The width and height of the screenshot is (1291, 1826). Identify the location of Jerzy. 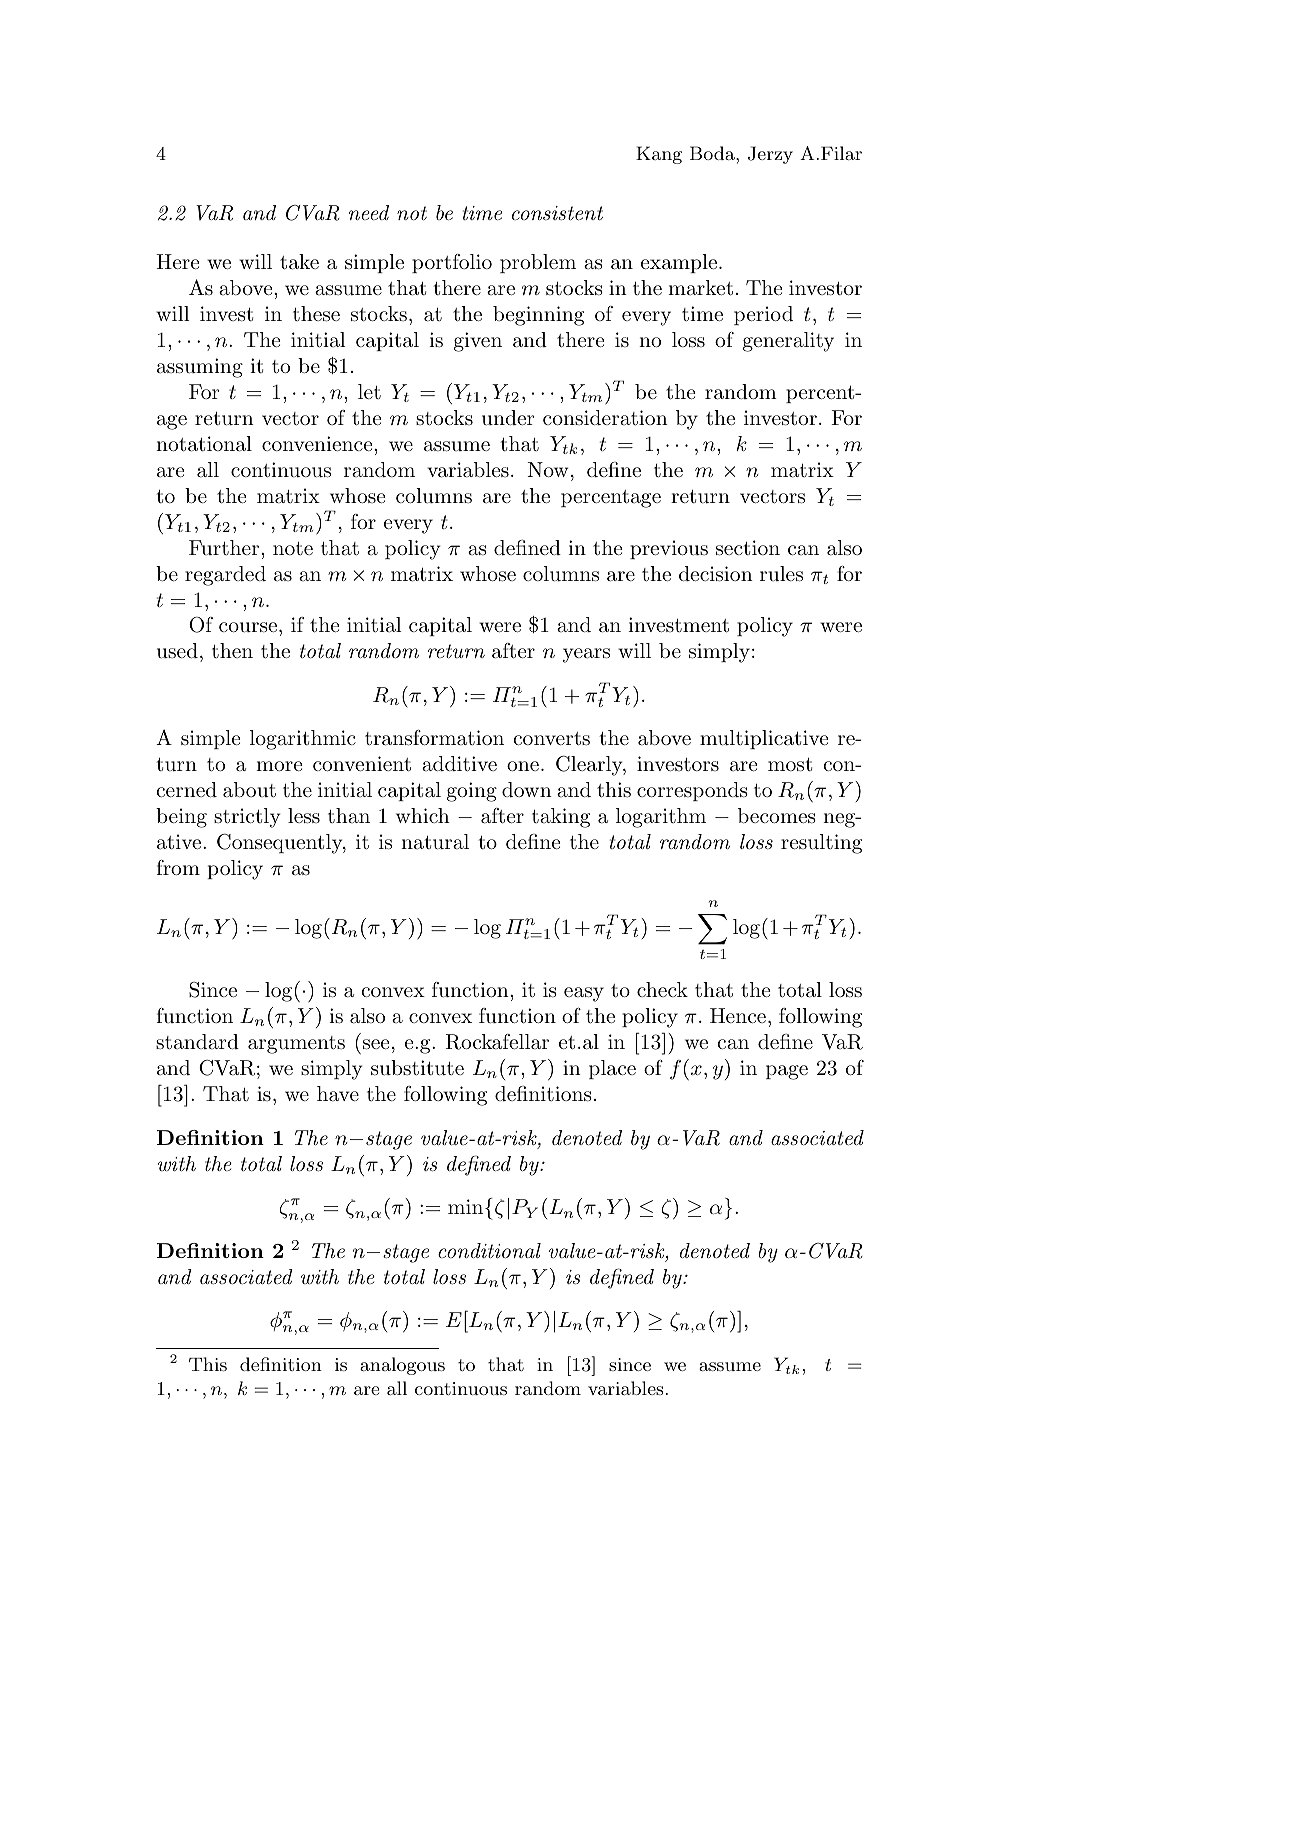
(770, 155).
